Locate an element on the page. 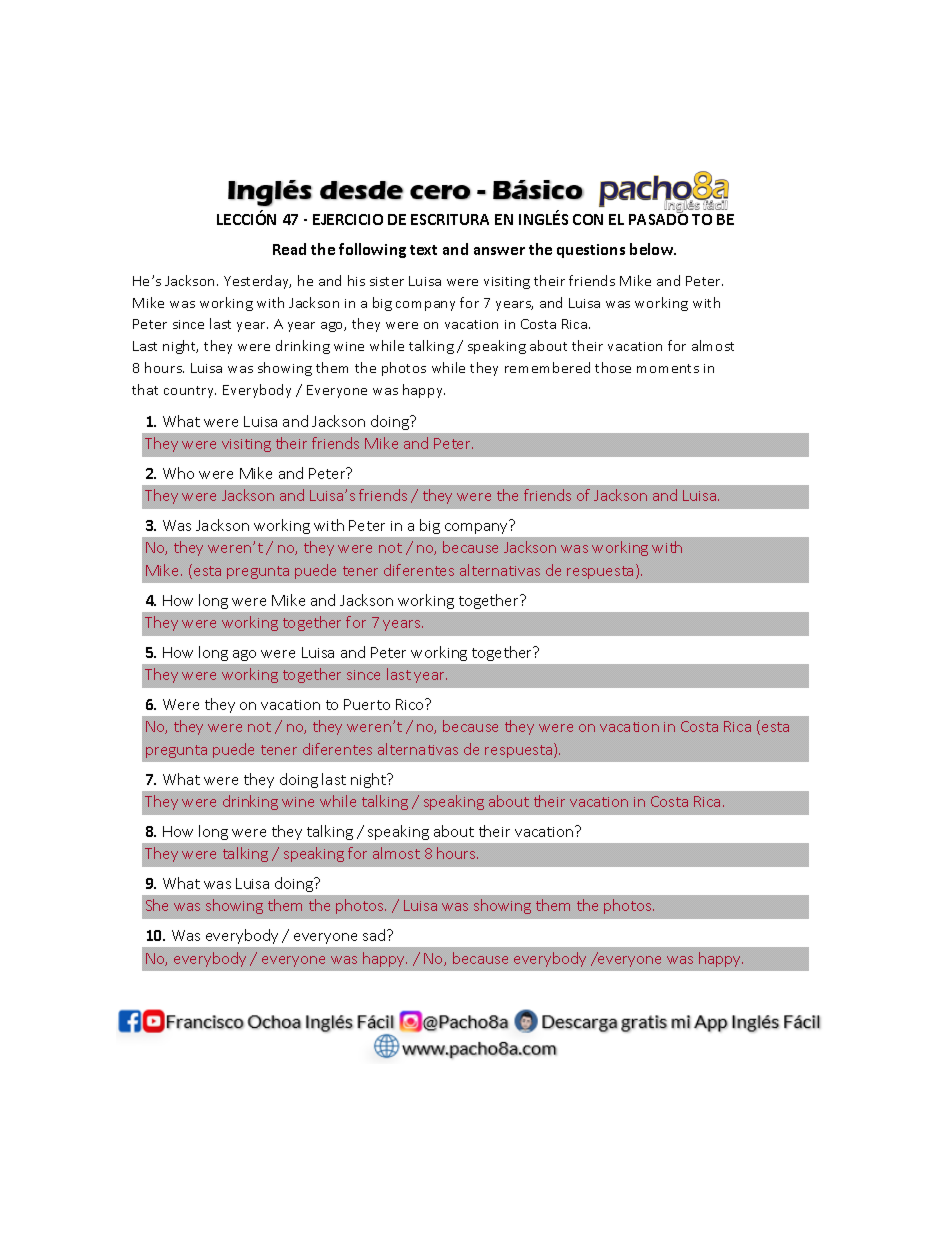 The height and width of the document is (1233, 952). questions is located at coordinates (591, 251).
